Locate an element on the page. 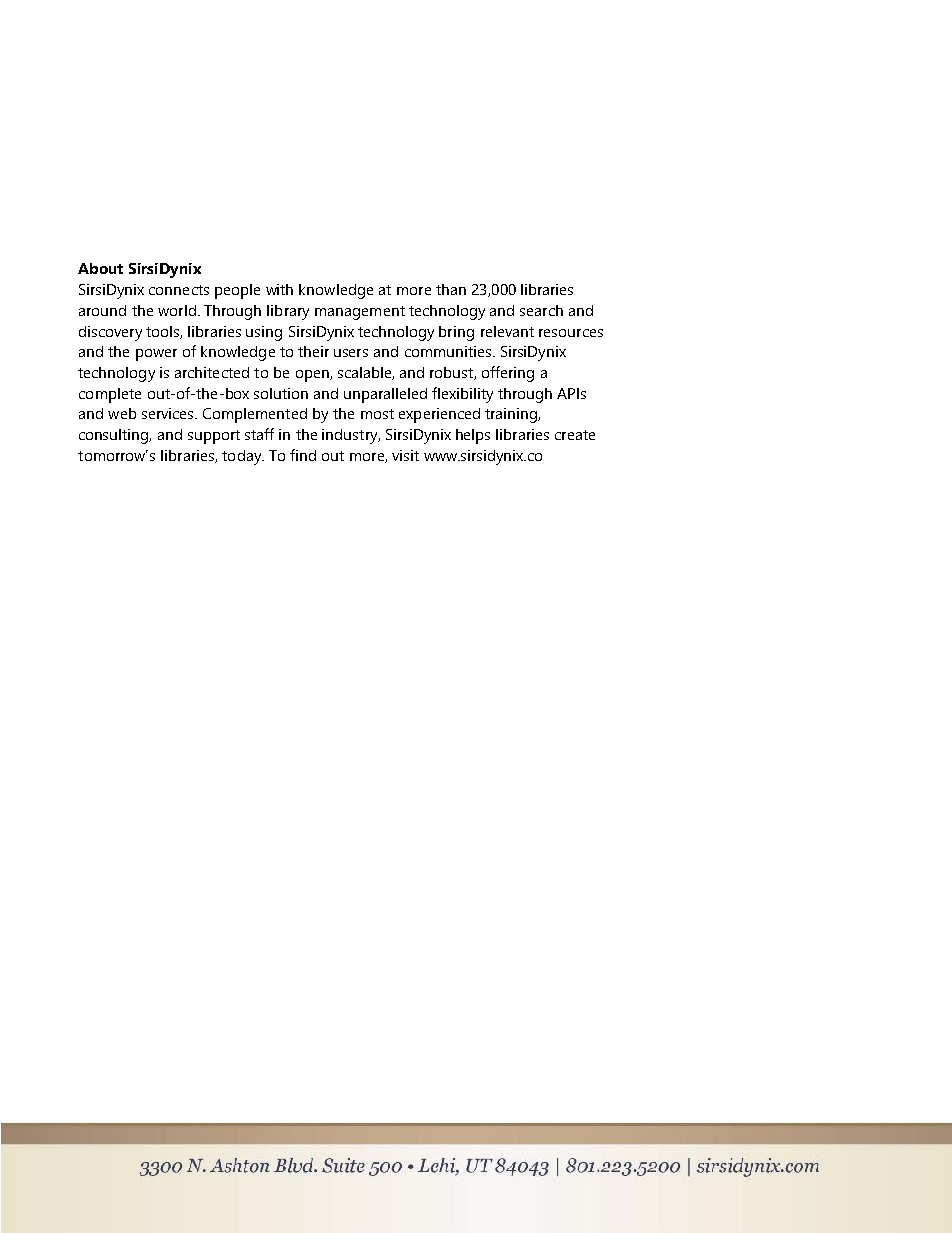 This page has height=1233, width=952. world is located at coordinates (177, 310).
